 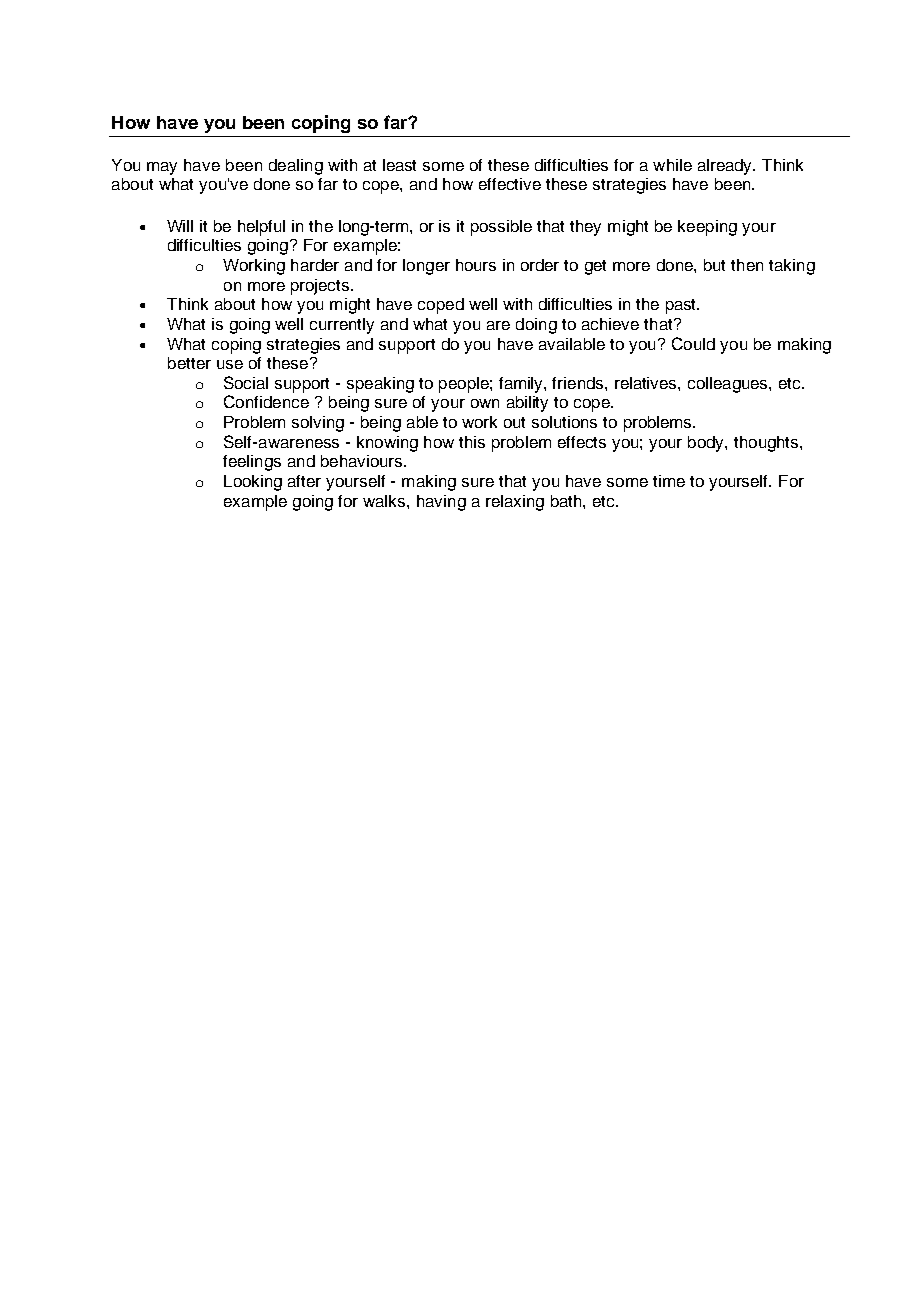 I want to click on own, so click(x=485, y=403).
